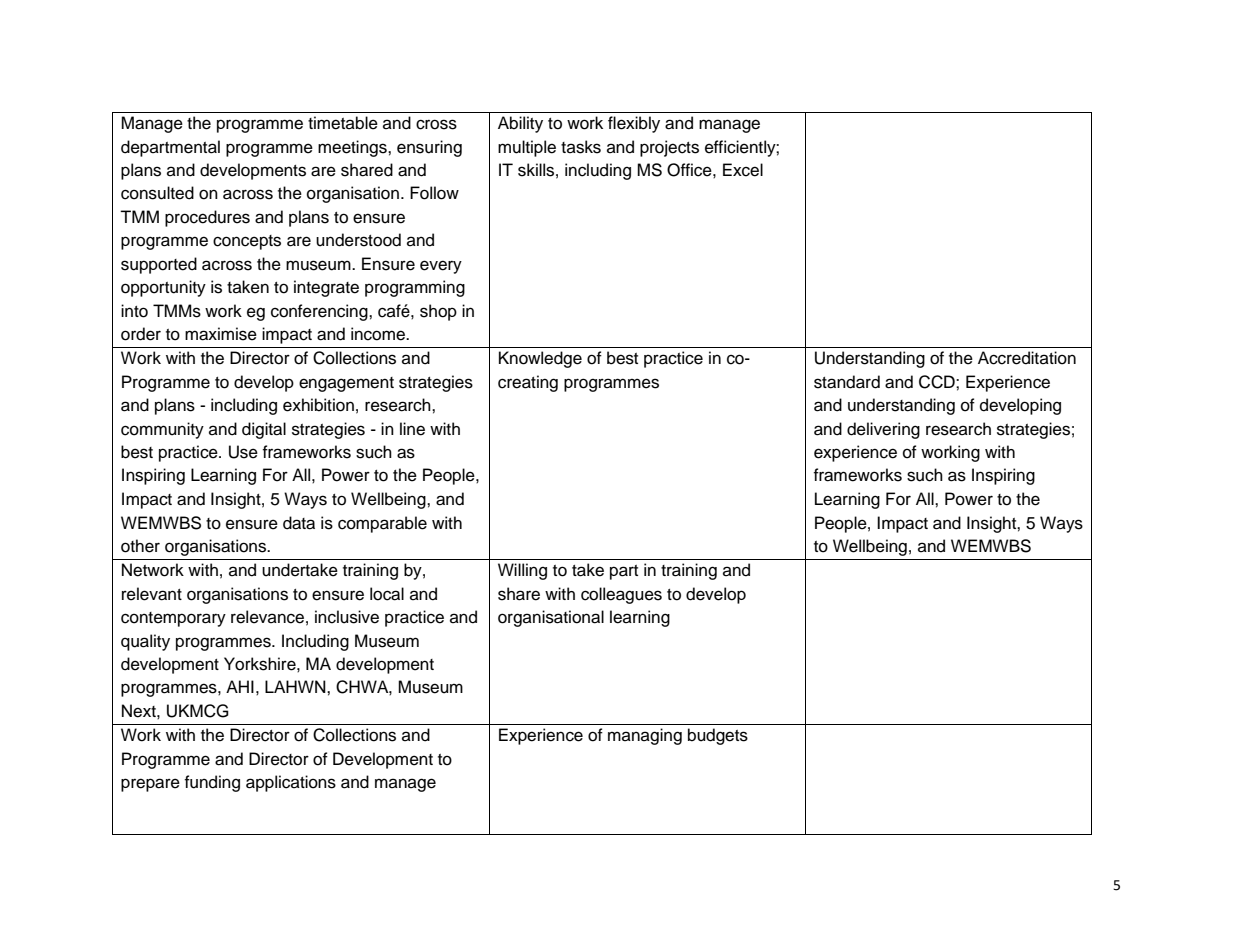  I want to click on meetings, so click(353, 148).
